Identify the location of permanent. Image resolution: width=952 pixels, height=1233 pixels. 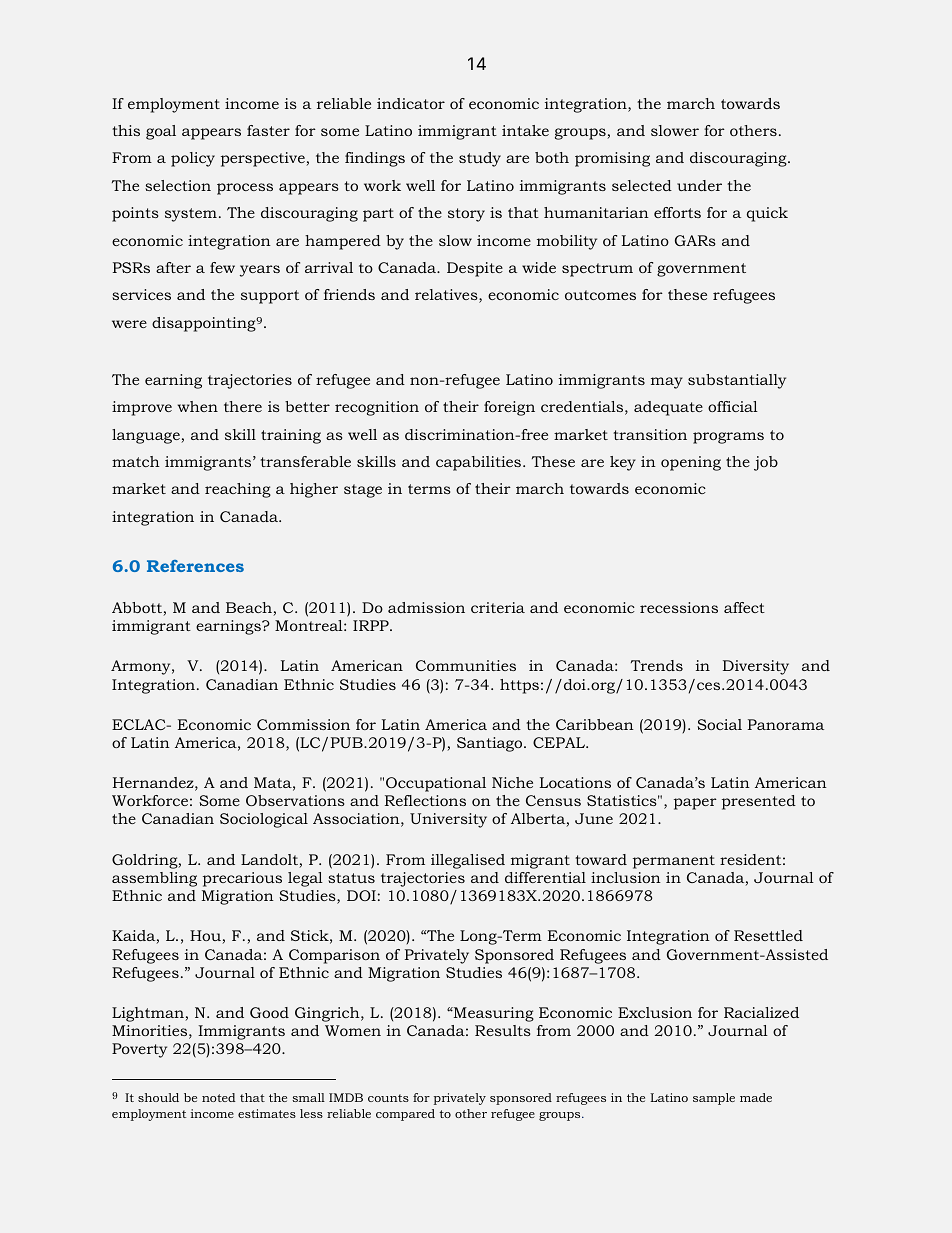
(674, 862).
